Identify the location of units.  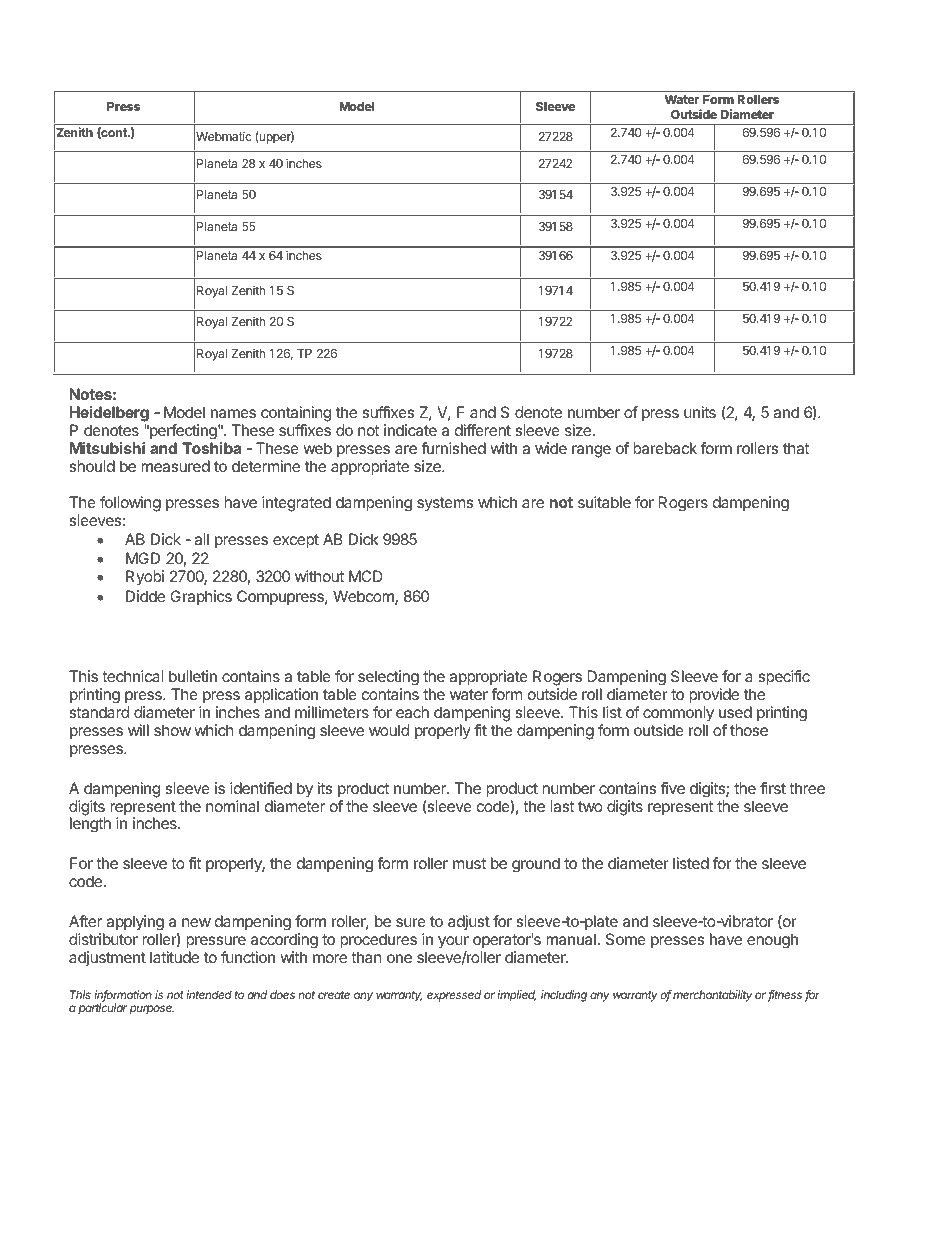
(700, 412).
